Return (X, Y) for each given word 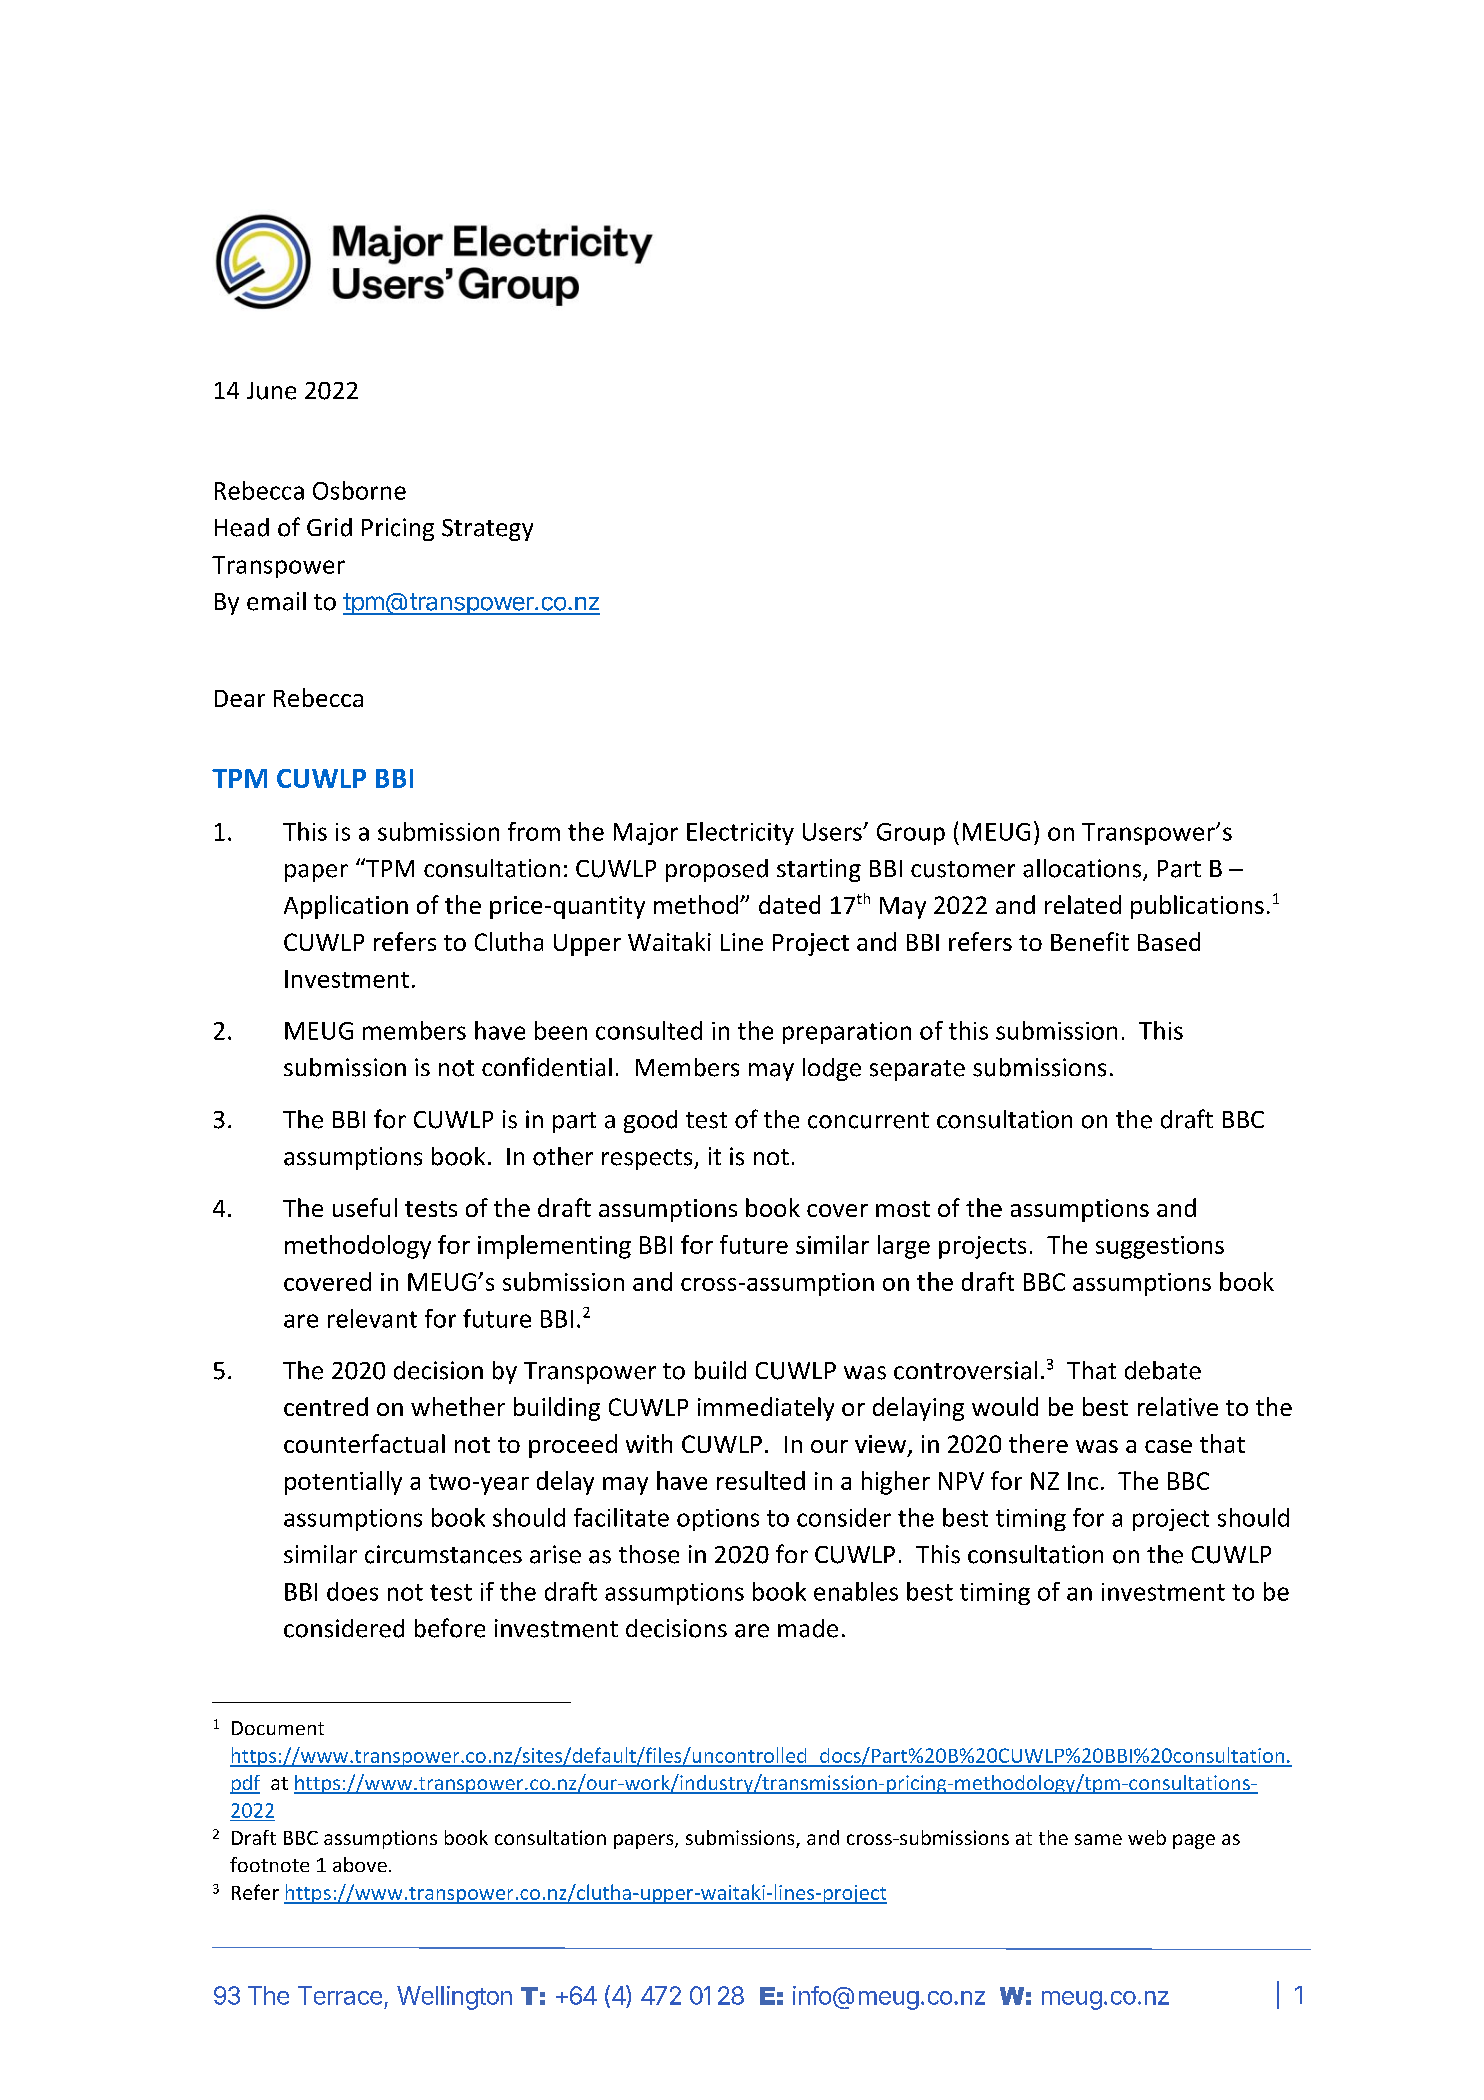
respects (648, 1159)
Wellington (454, 1998)
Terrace (340, 1995)
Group (911, 834)
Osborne (359, 490)
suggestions (1160, 1247)
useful (365, 1207)
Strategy (487, 530)
